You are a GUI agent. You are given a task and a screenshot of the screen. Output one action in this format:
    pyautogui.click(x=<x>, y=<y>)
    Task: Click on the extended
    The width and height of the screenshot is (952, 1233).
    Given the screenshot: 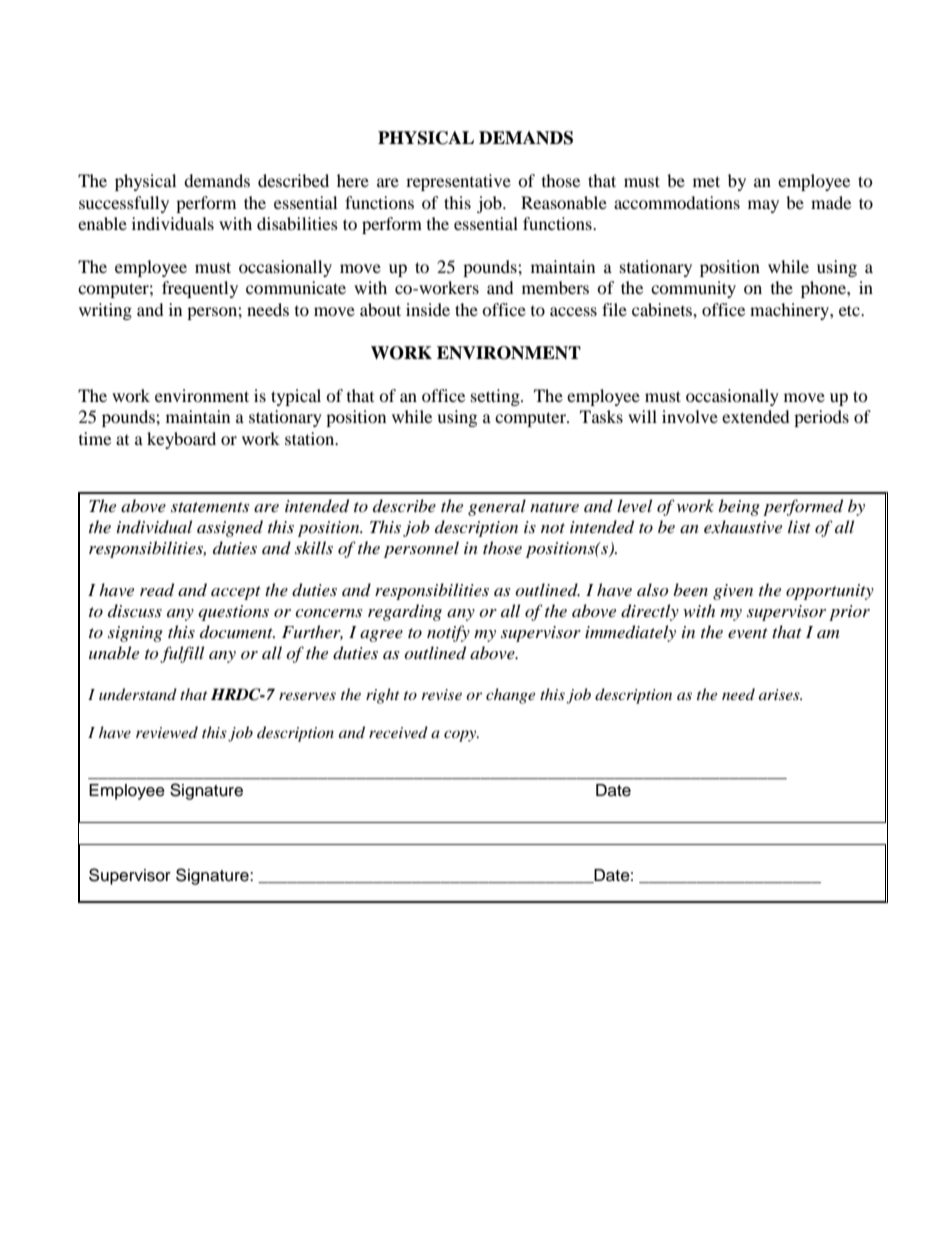 What is the action you would take?
    pyautogui.click(x=756, y=416)
